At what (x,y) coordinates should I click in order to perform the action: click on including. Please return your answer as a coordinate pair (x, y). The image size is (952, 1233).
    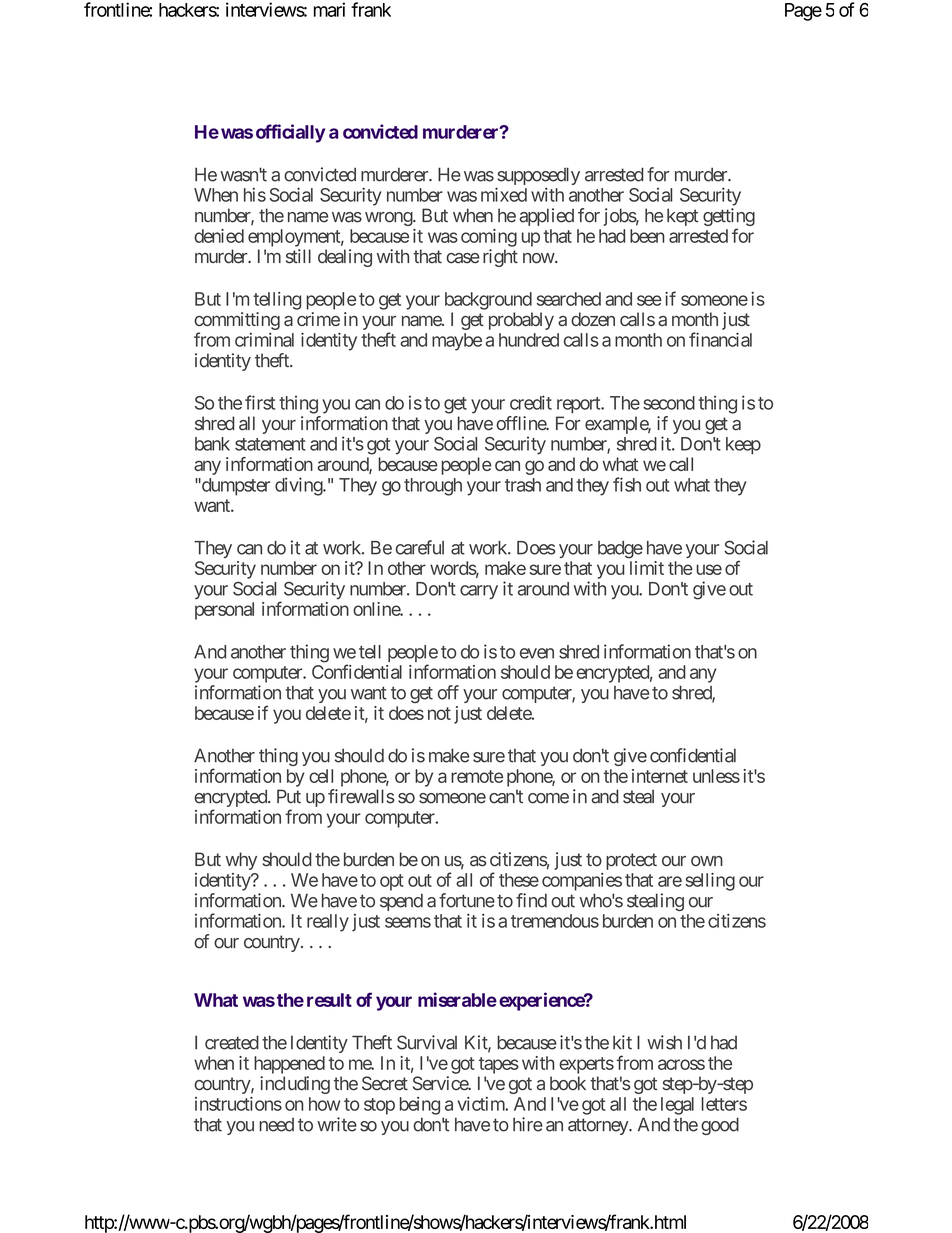
    Looking at the image, I should click on (295, 1085).
